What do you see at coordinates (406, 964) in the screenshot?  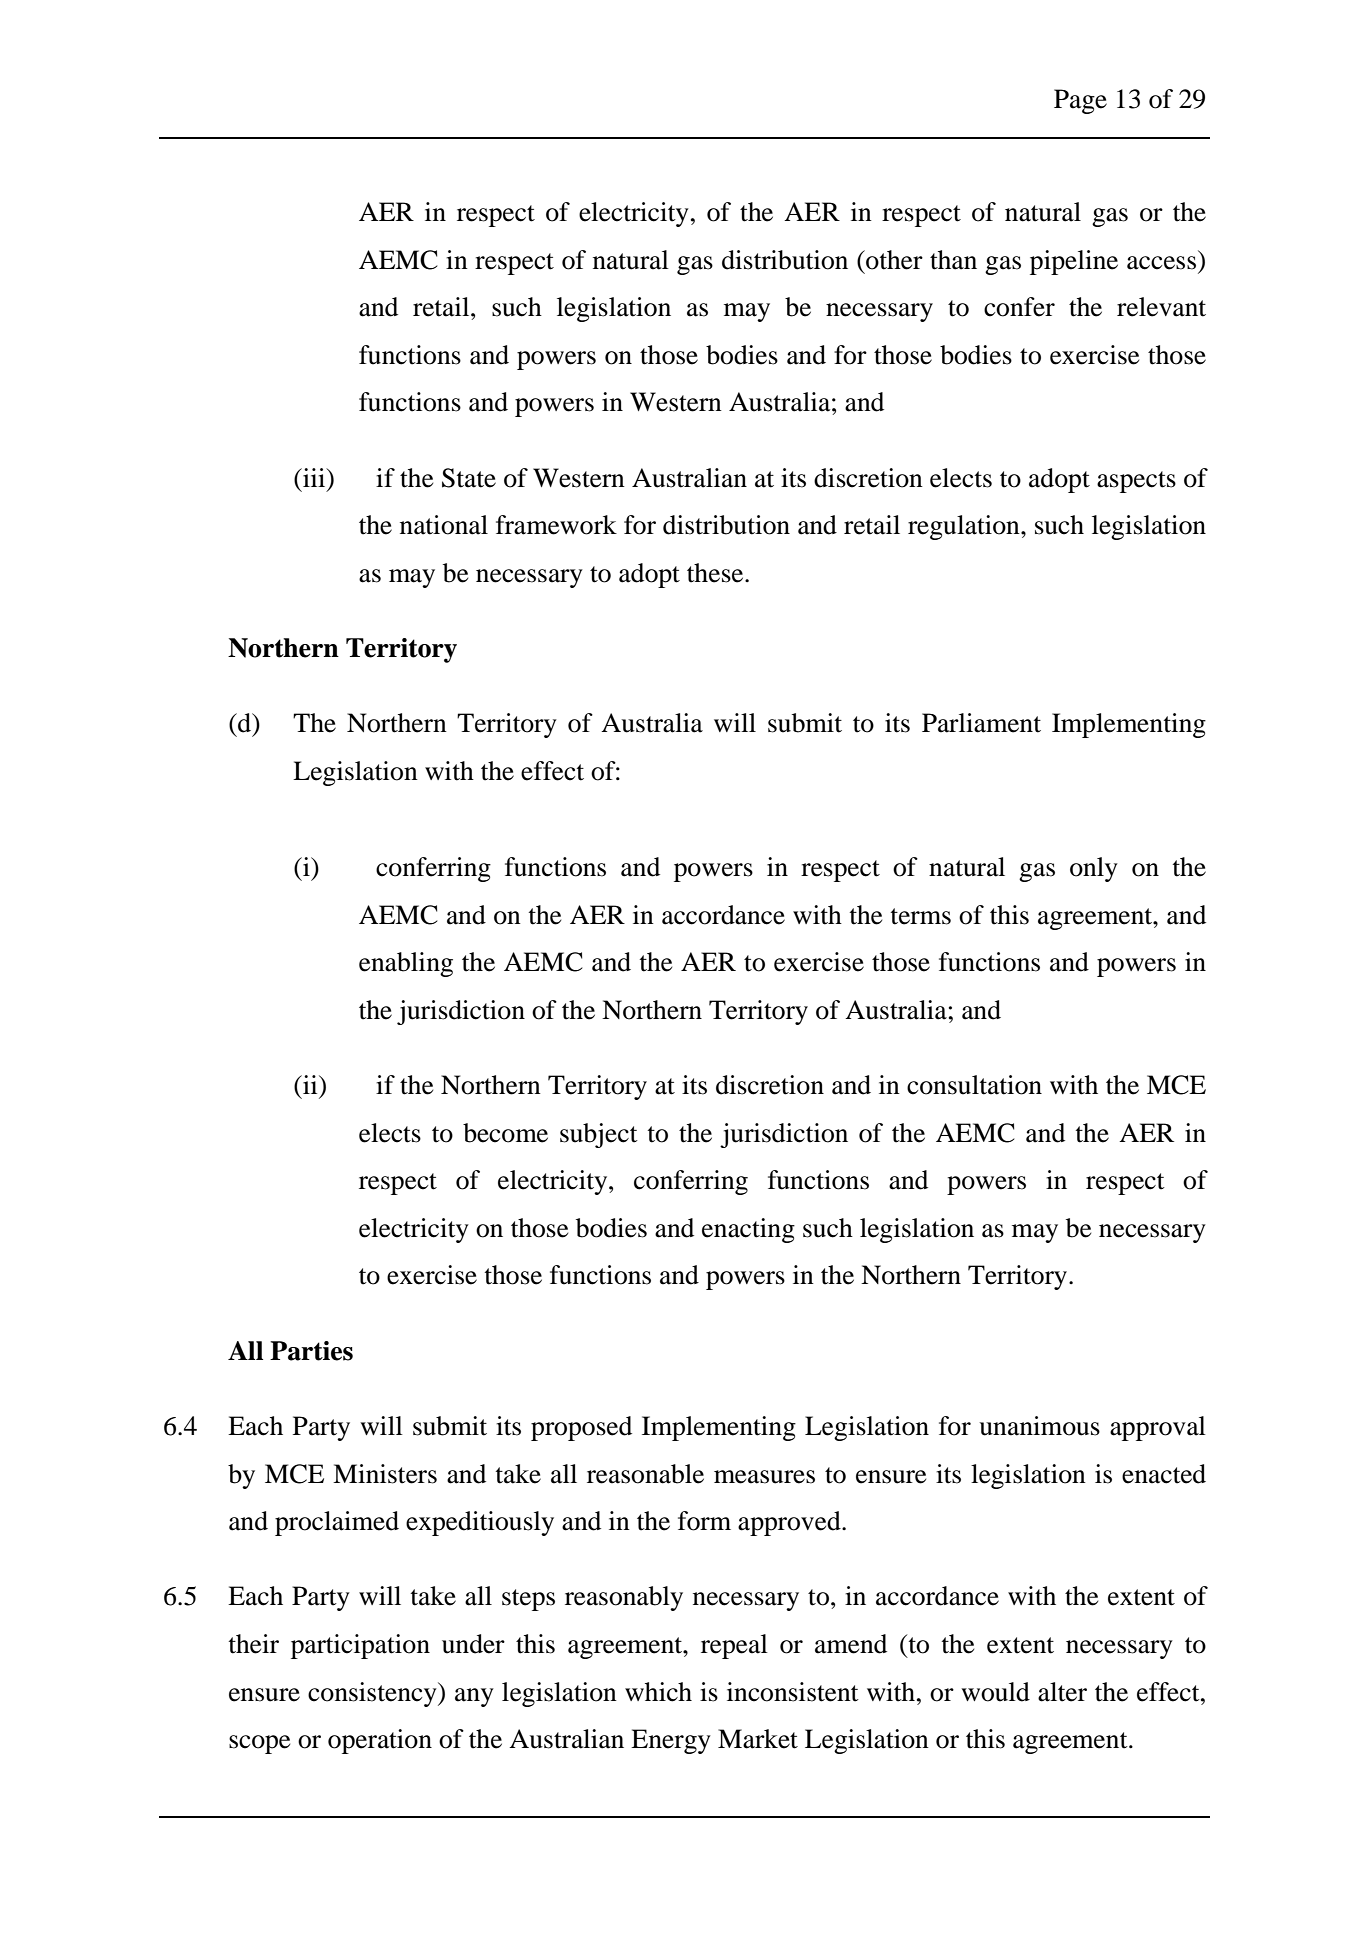 I see `enabling` at bounding box center [406, 964].
